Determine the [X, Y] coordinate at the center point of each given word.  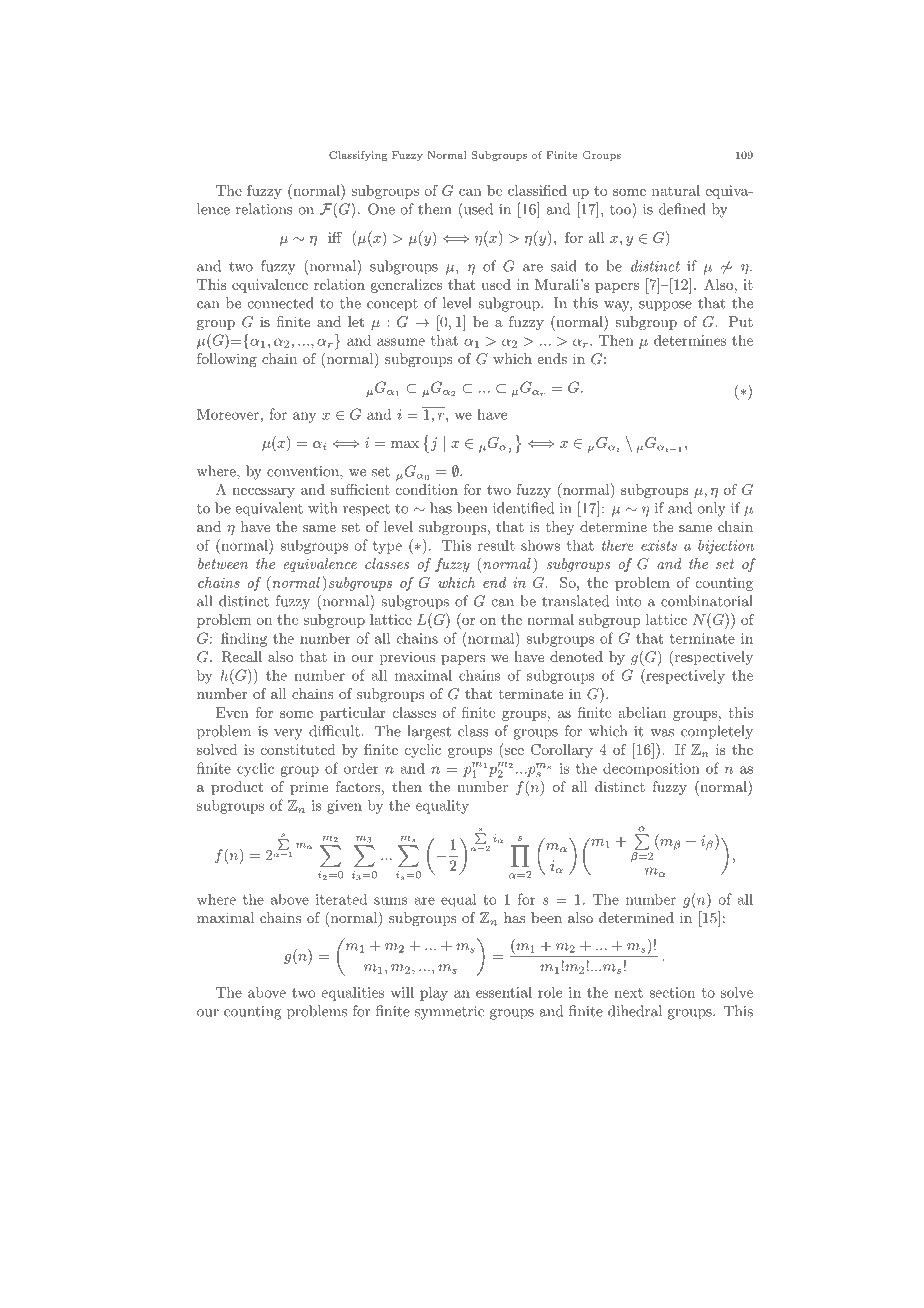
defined [682, 209]
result [496, 545]
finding [244, 639]
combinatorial [707, 601]
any [304, 417]
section [672, 992]
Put [741, 321]
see [514, 751]
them [435, 209]
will [402, 992]
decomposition [651, 769]
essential [504, 992]
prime [309, 788]
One [381, 209]
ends [552, 358]
